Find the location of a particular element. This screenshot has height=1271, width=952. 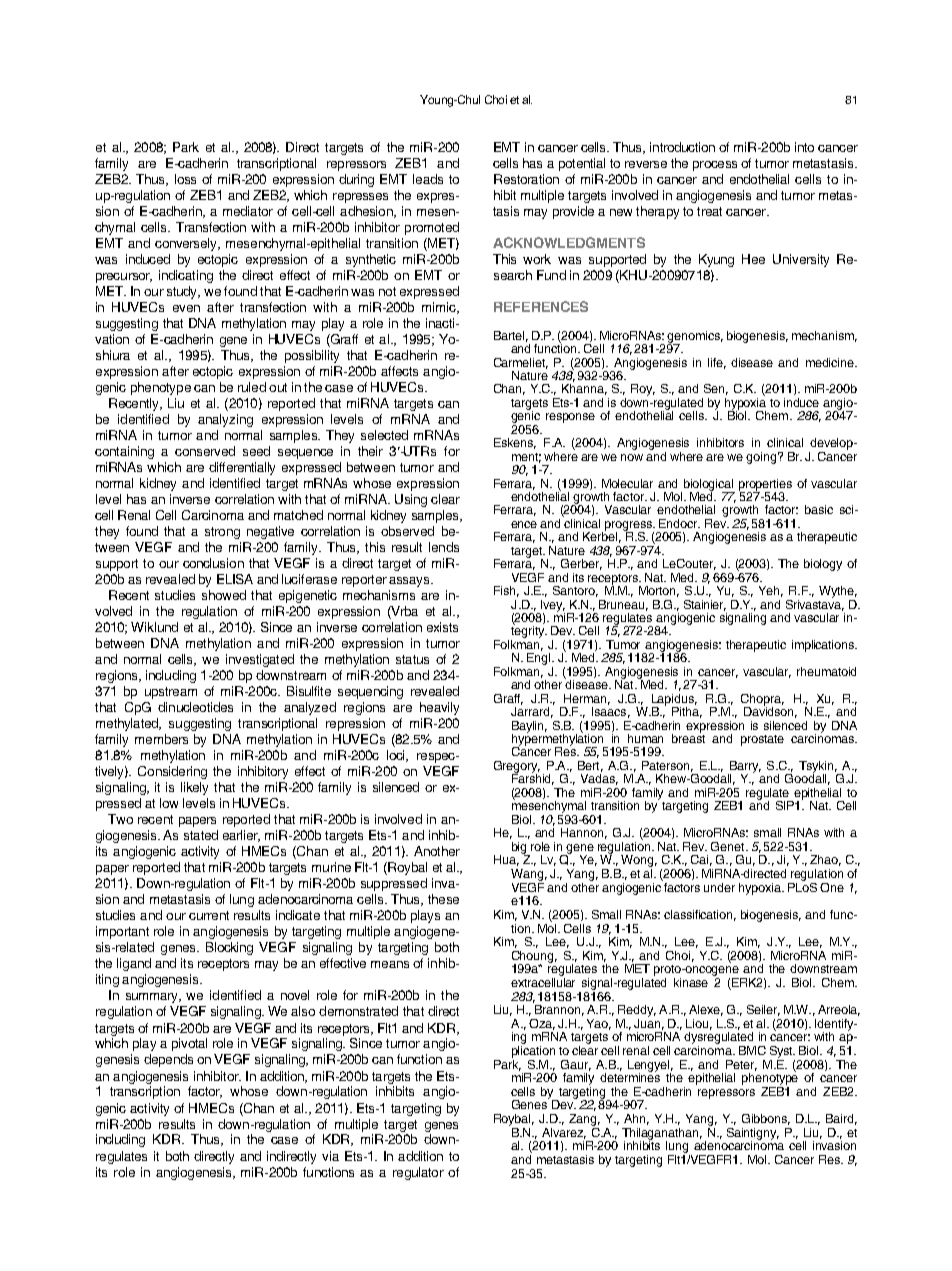

Using is located at coordinates (411, 500).
